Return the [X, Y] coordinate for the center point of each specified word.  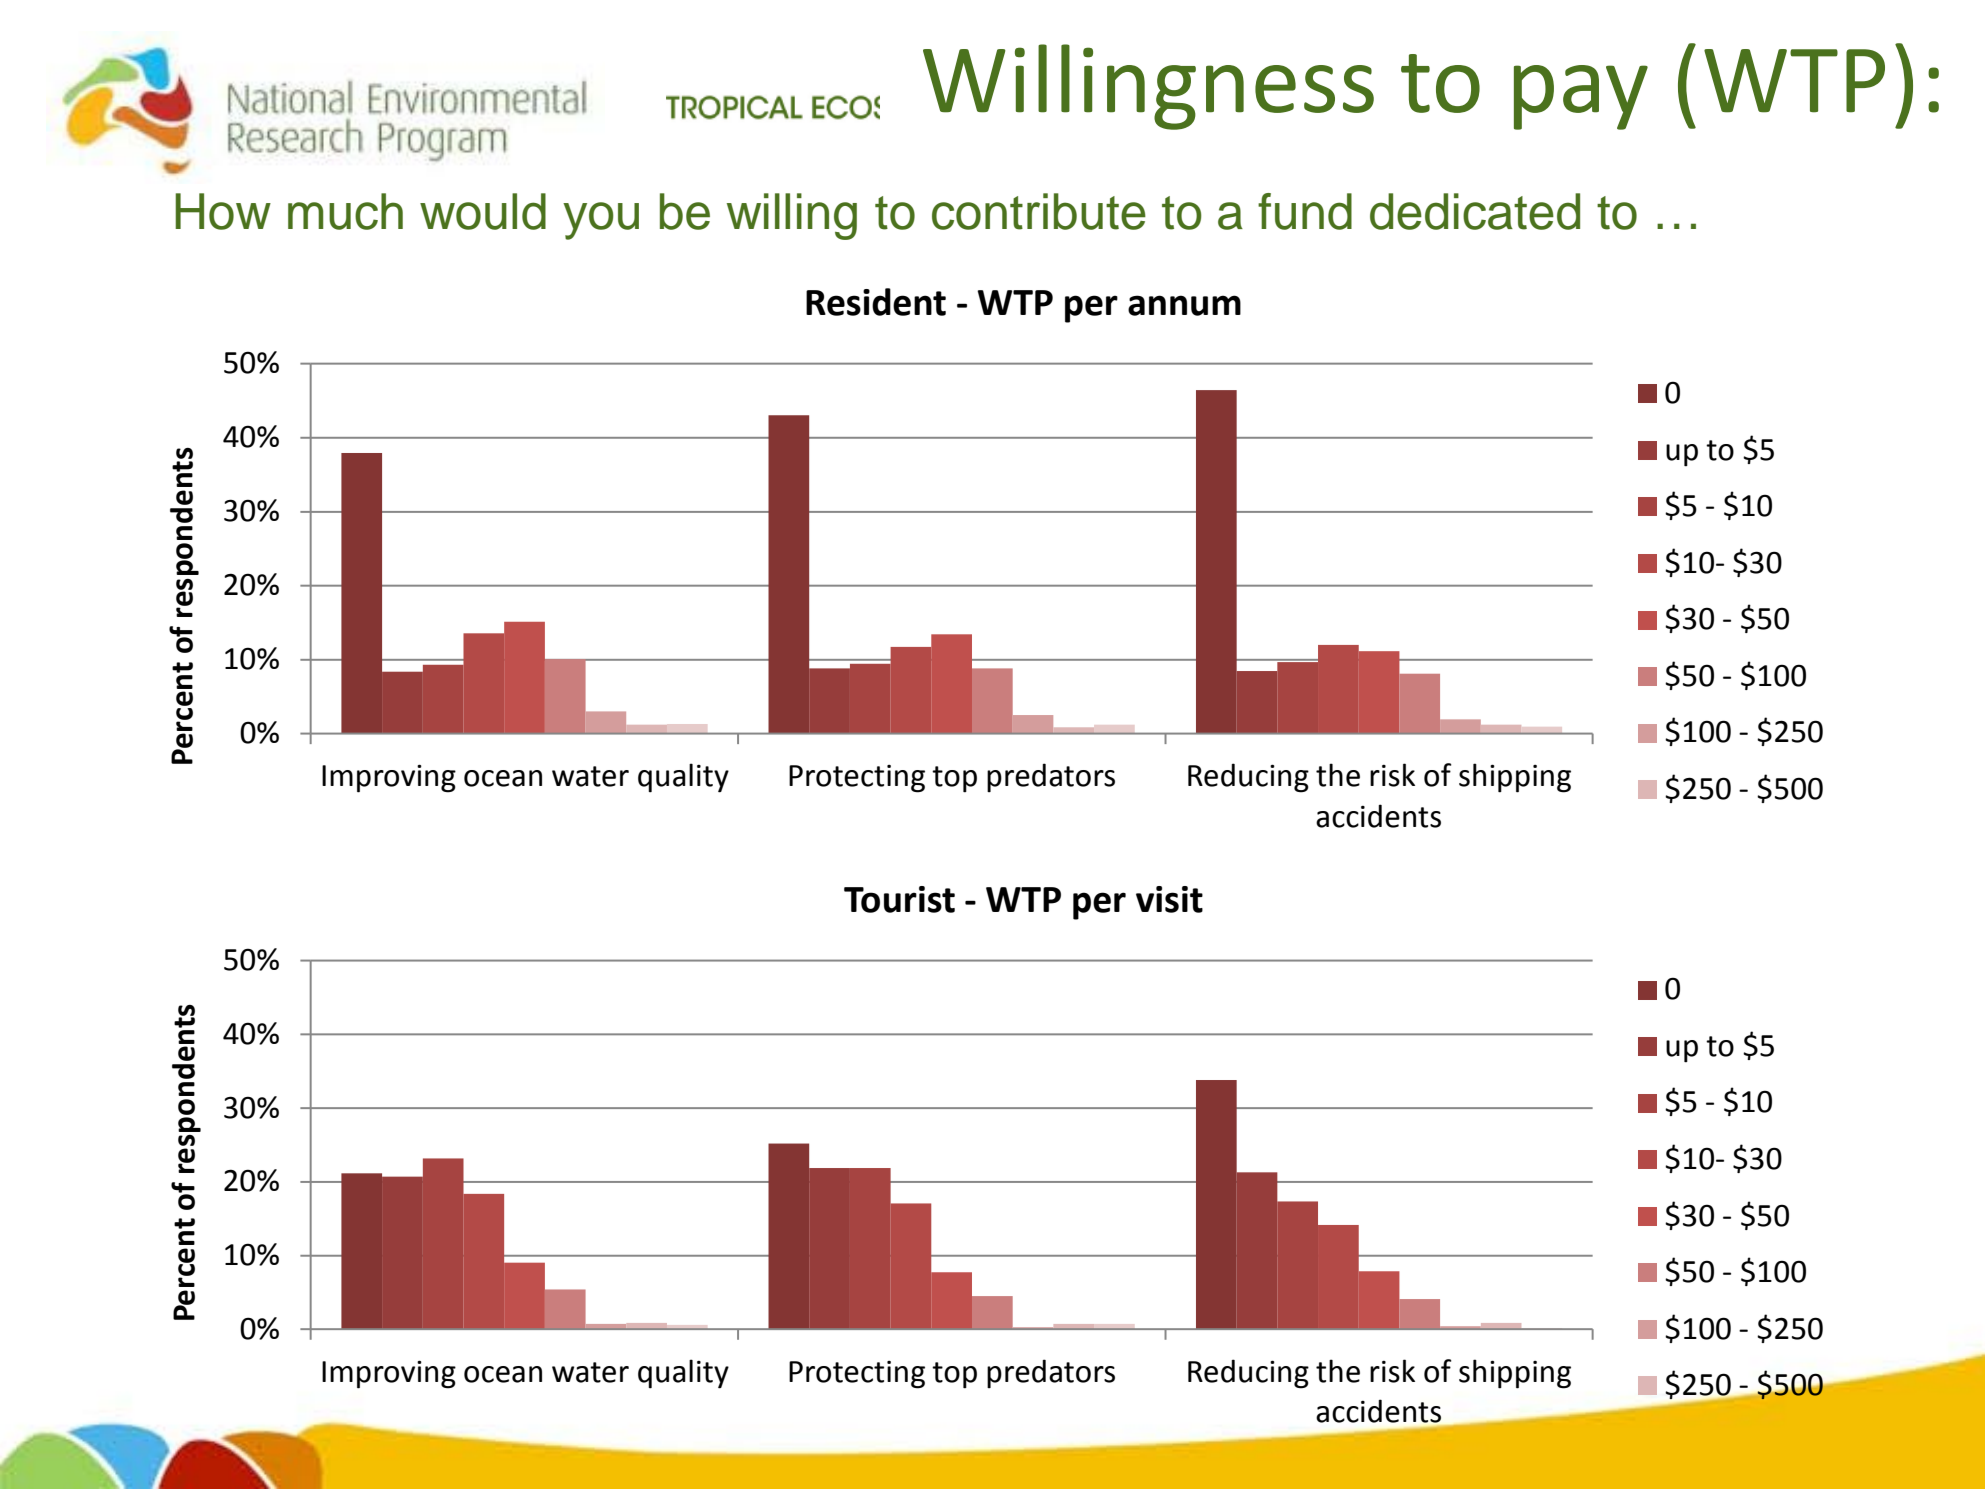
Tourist [899, 899]
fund [1305, 211]
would [483, 211]
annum [1184, 305]
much [345, 211]
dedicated [1475, 211]
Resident [876, 302]
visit [1169, 899]
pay [1581, 97]
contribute [1039, 211]
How [223, 211]
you [601, 221]
